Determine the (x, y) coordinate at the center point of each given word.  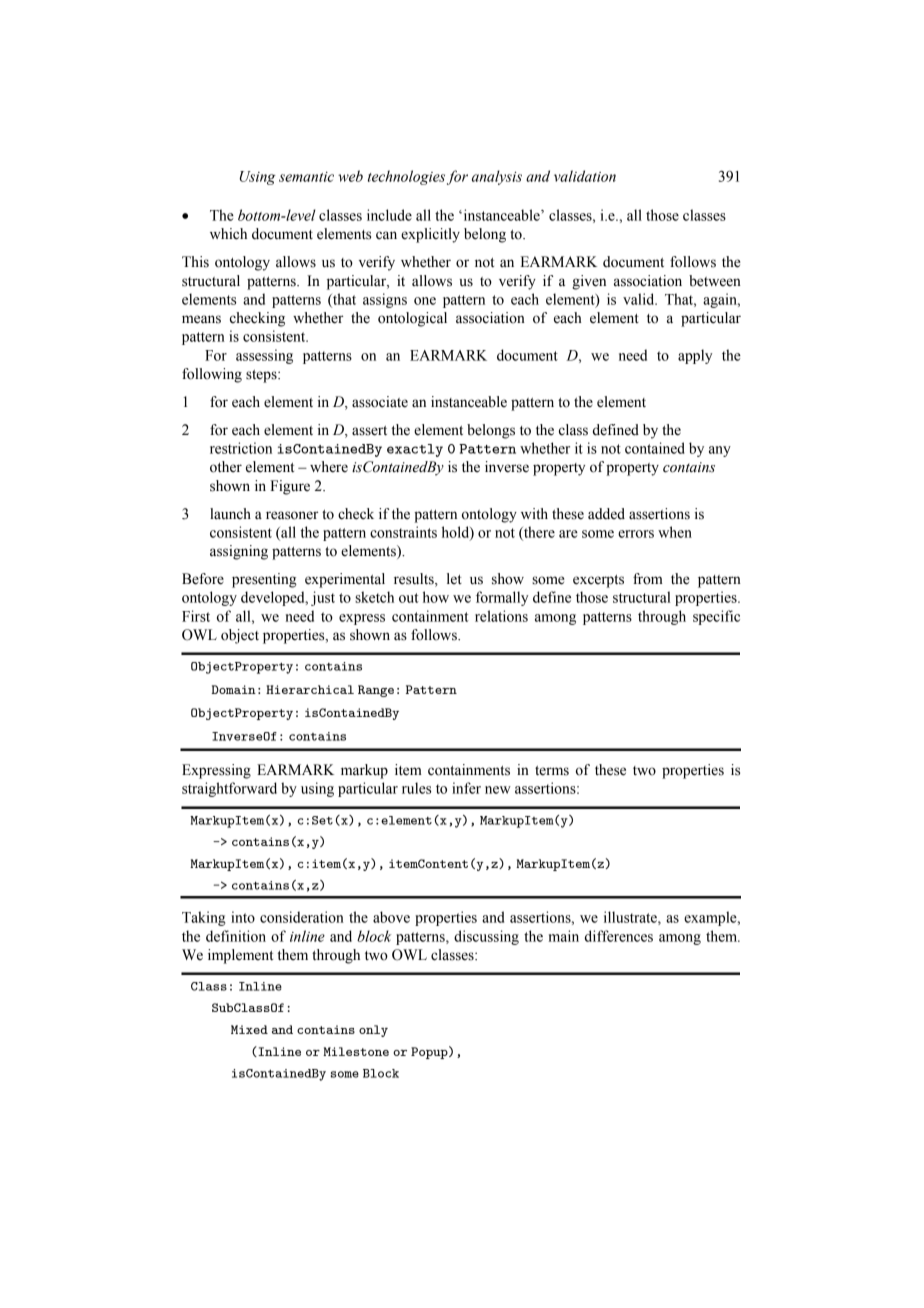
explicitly (430, 235)
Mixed (249, 1029)
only (373, 1031)
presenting (264, 580)
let (454, 579)
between (715, 281)
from (648, 579)
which (228, 234)
